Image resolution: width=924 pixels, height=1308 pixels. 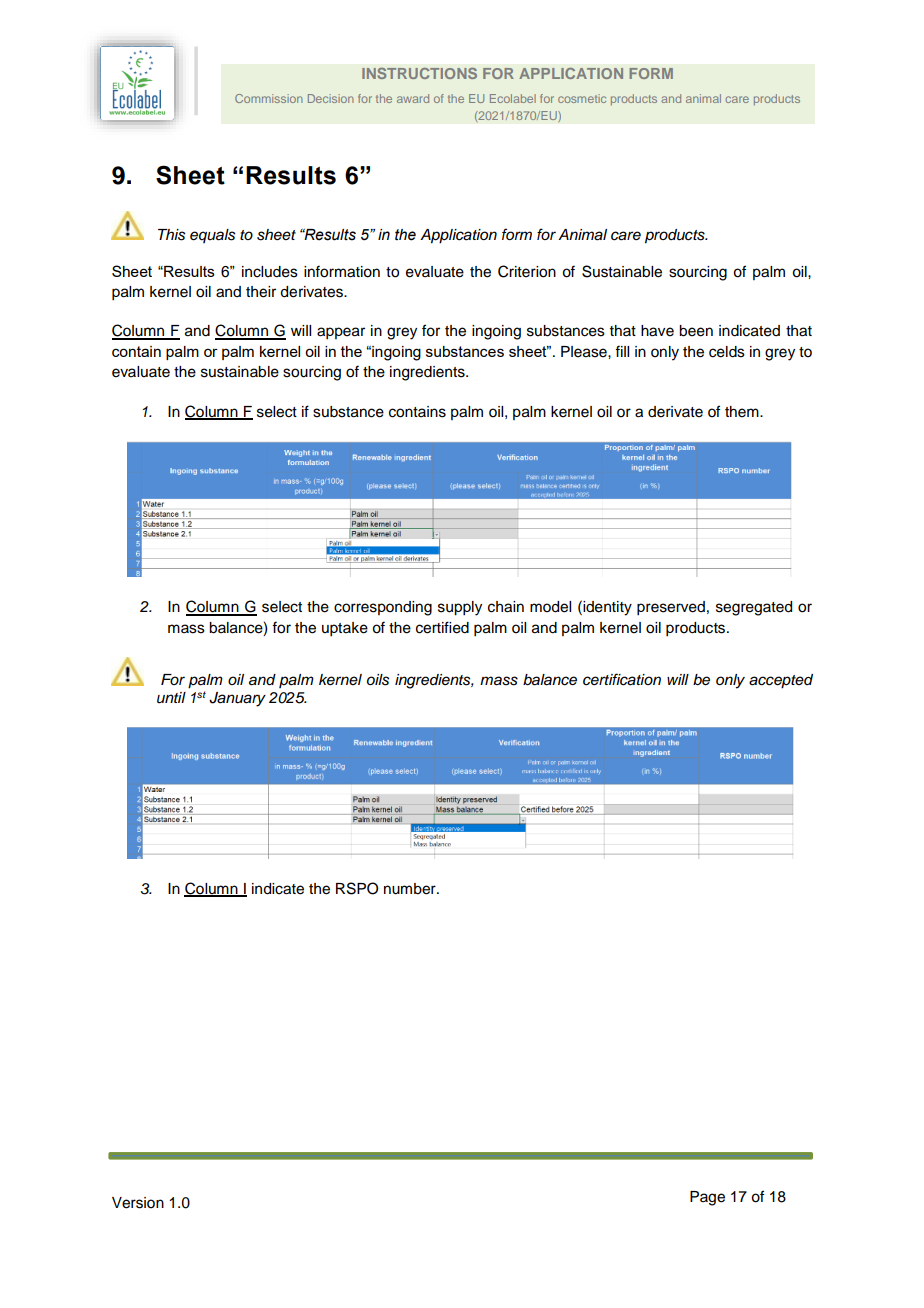 What do you see at coordinates (671, 608) in the document?
I see `preserved` at bounding box center [671, 608].
